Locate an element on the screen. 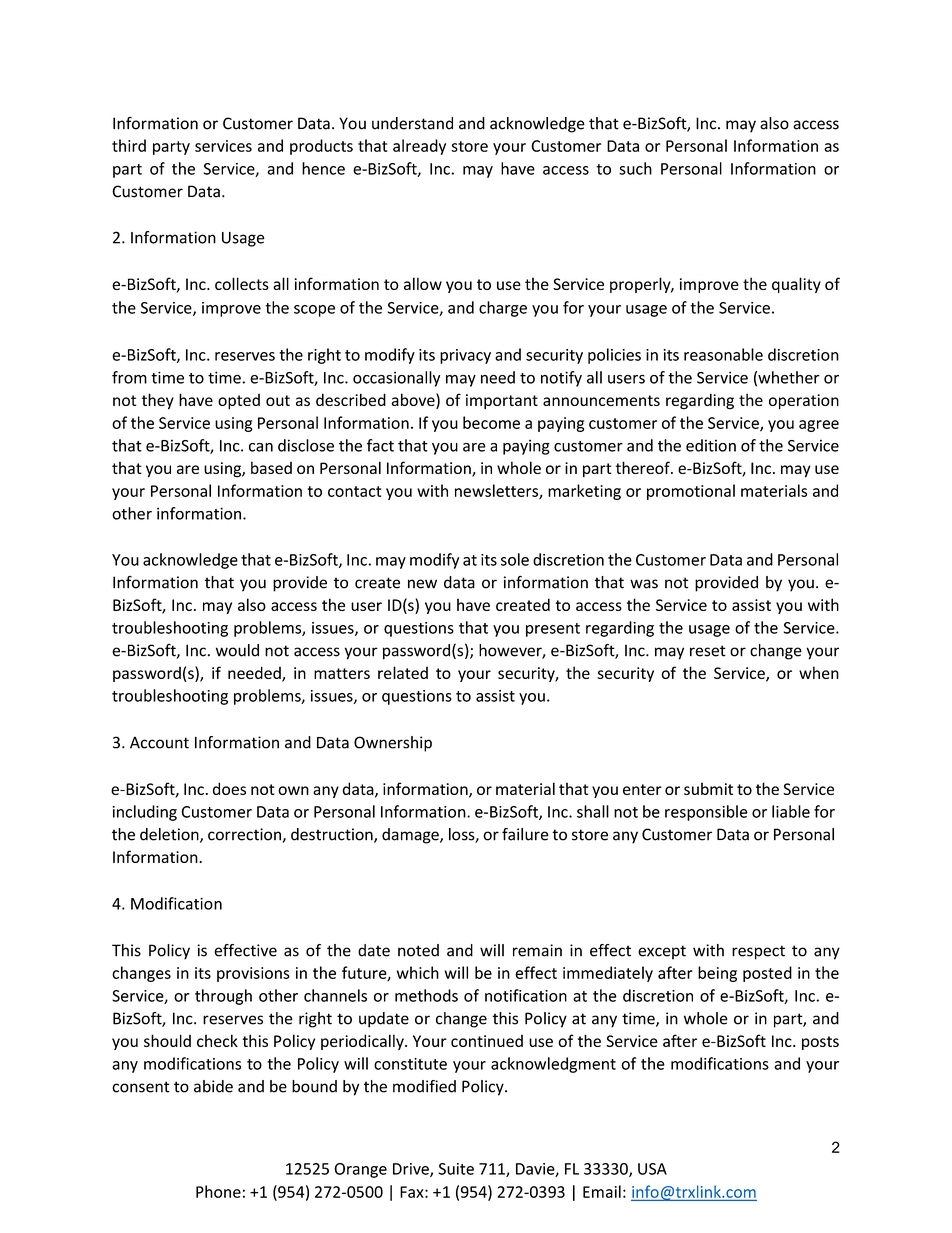 The image size is (952, 1233). such is located at coordinates (635, 168).
